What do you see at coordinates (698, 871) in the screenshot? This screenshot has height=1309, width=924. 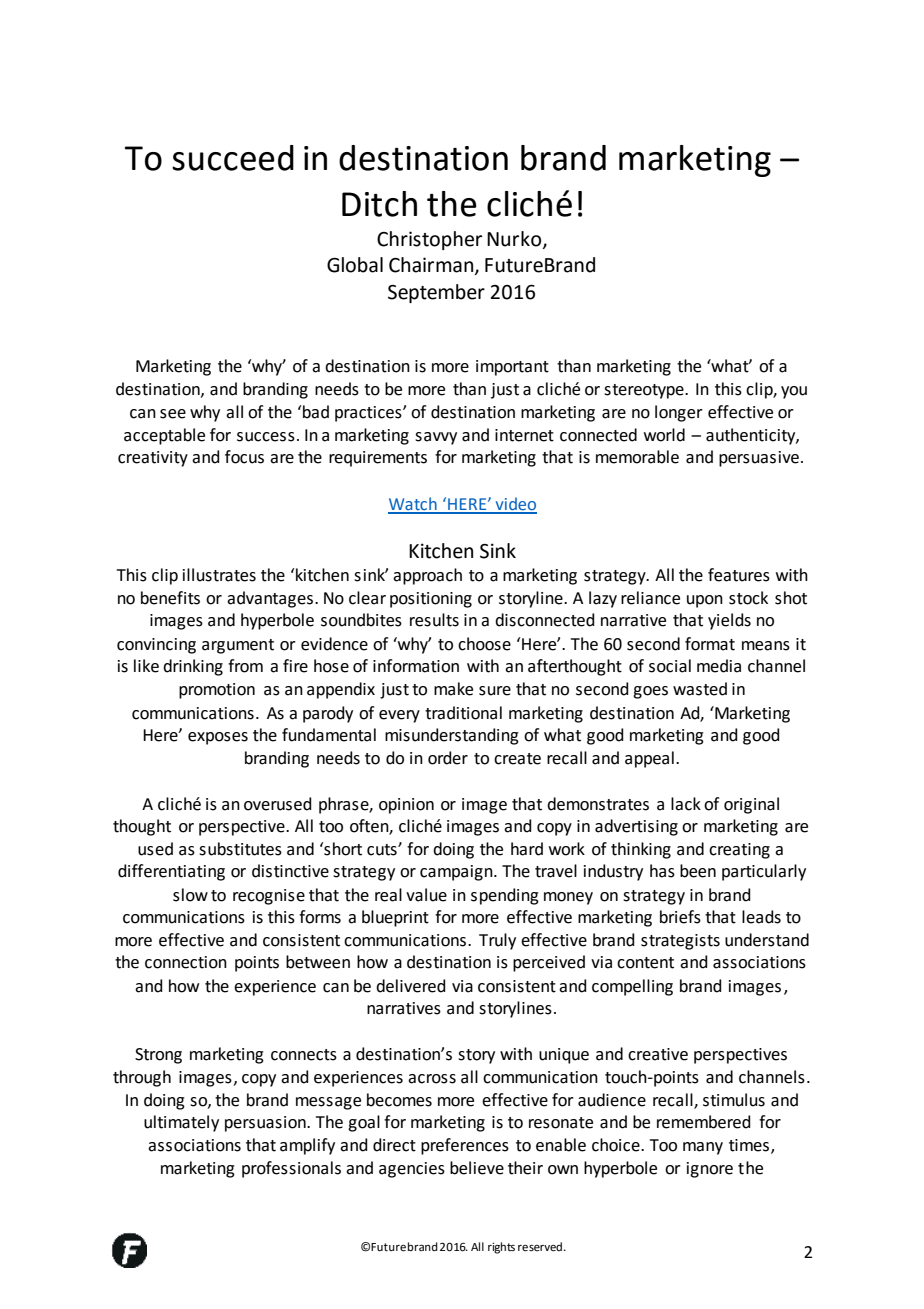 I see `been` at bounding box center [698, 871].
